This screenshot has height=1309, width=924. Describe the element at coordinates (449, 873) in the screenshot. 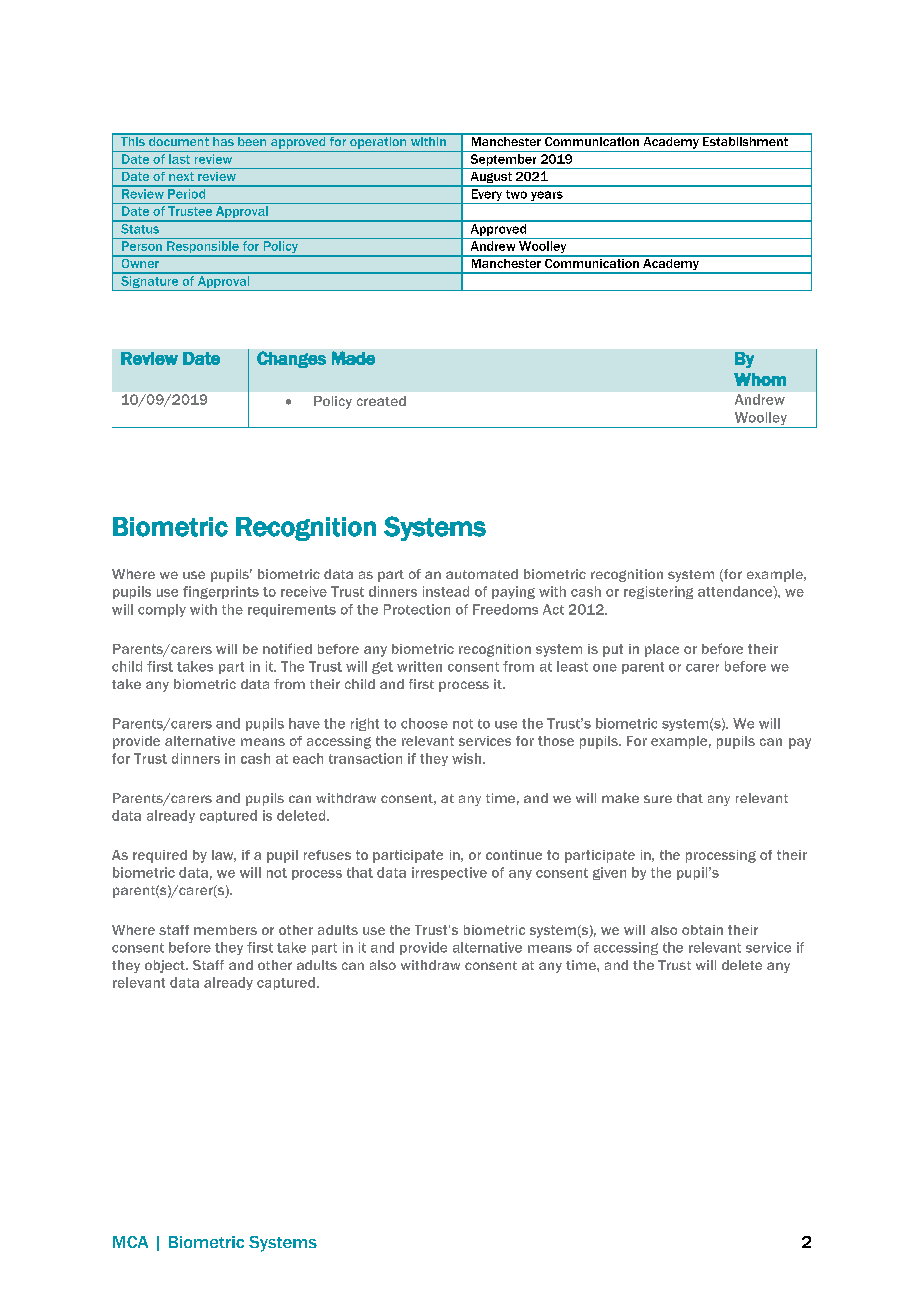

I see `irrespective` at that location.
